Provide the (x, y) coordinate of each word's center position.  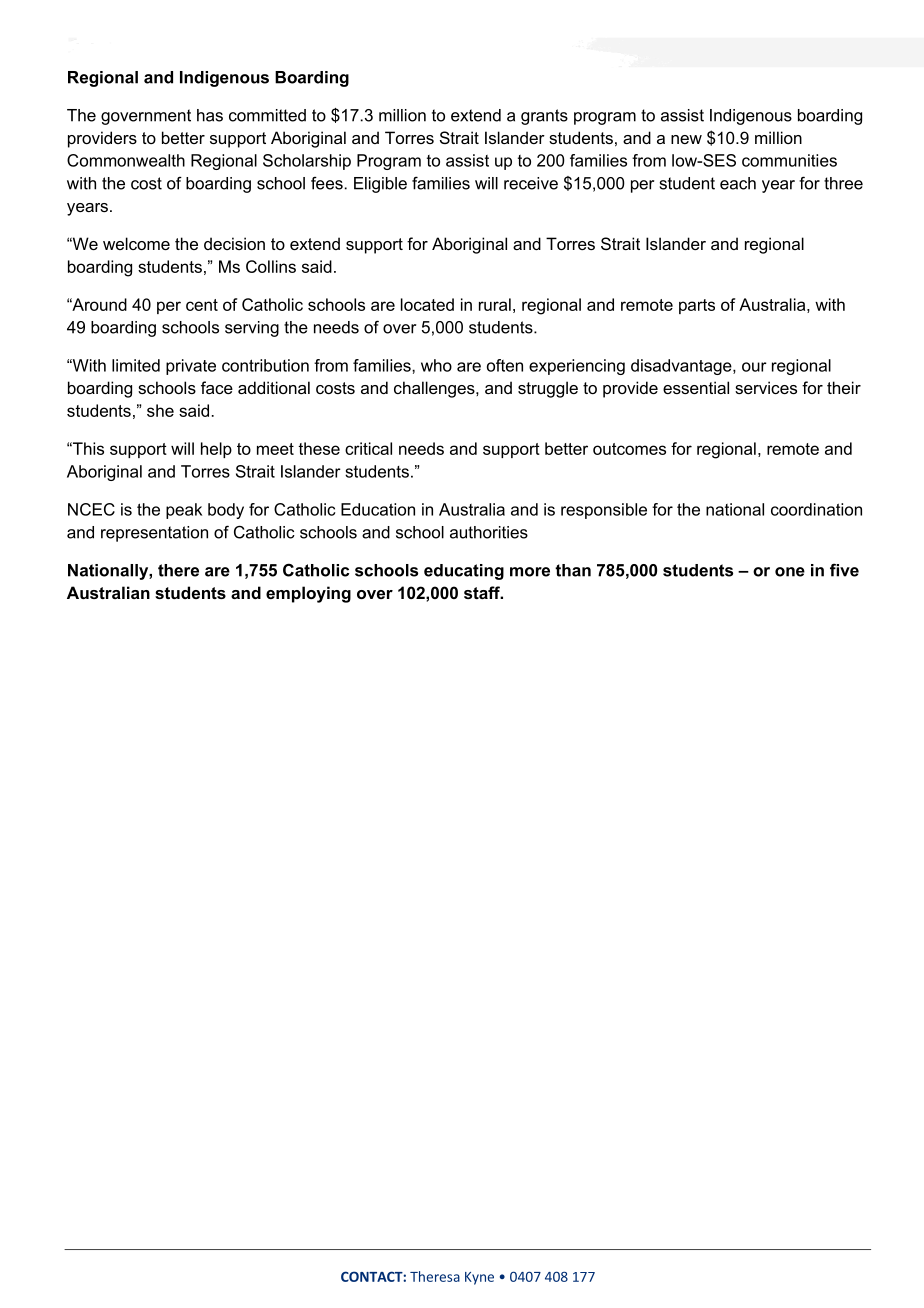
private (191, 367)
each (738, 183)
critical (368, 448)
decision (234, 243)
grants (544, 117)
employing (308, 594)
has (210, 115)
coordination (816, 509)
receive (531, 183)
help (216, 450)
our (754, 367)
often (505, 365)
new (686, 139)
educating (464, 572)
